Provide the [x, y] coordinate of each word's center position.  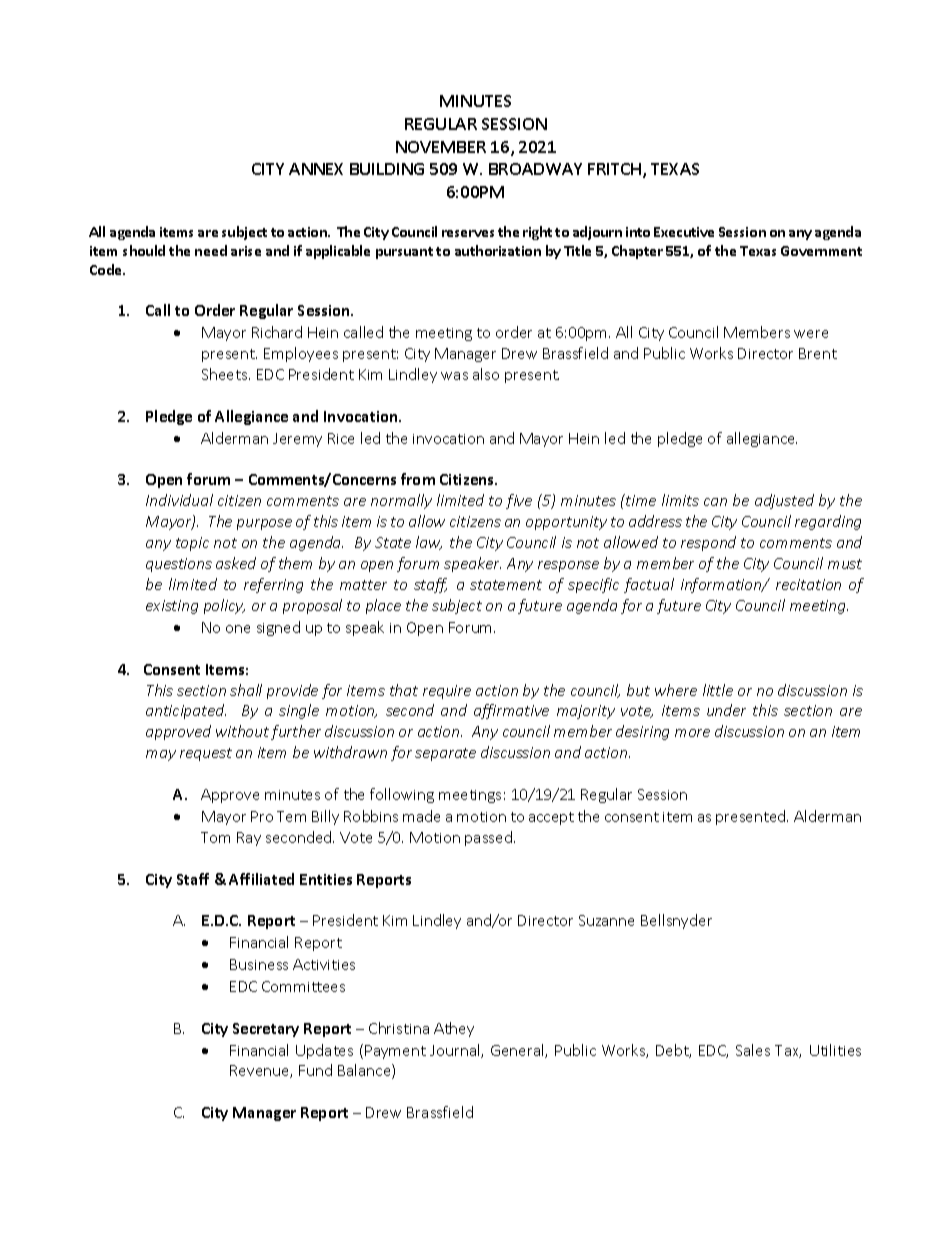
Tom [215, 837]
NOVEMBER [441, 147]
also [486, 374]
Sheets [226, 374]
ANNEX [316, 169]
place [383, 606]
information [722, 585]
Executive [684, 232]
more [692, 733]
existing [172, 607]
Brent [818, 353]
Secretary [266, 1030]
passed [488, 838]
